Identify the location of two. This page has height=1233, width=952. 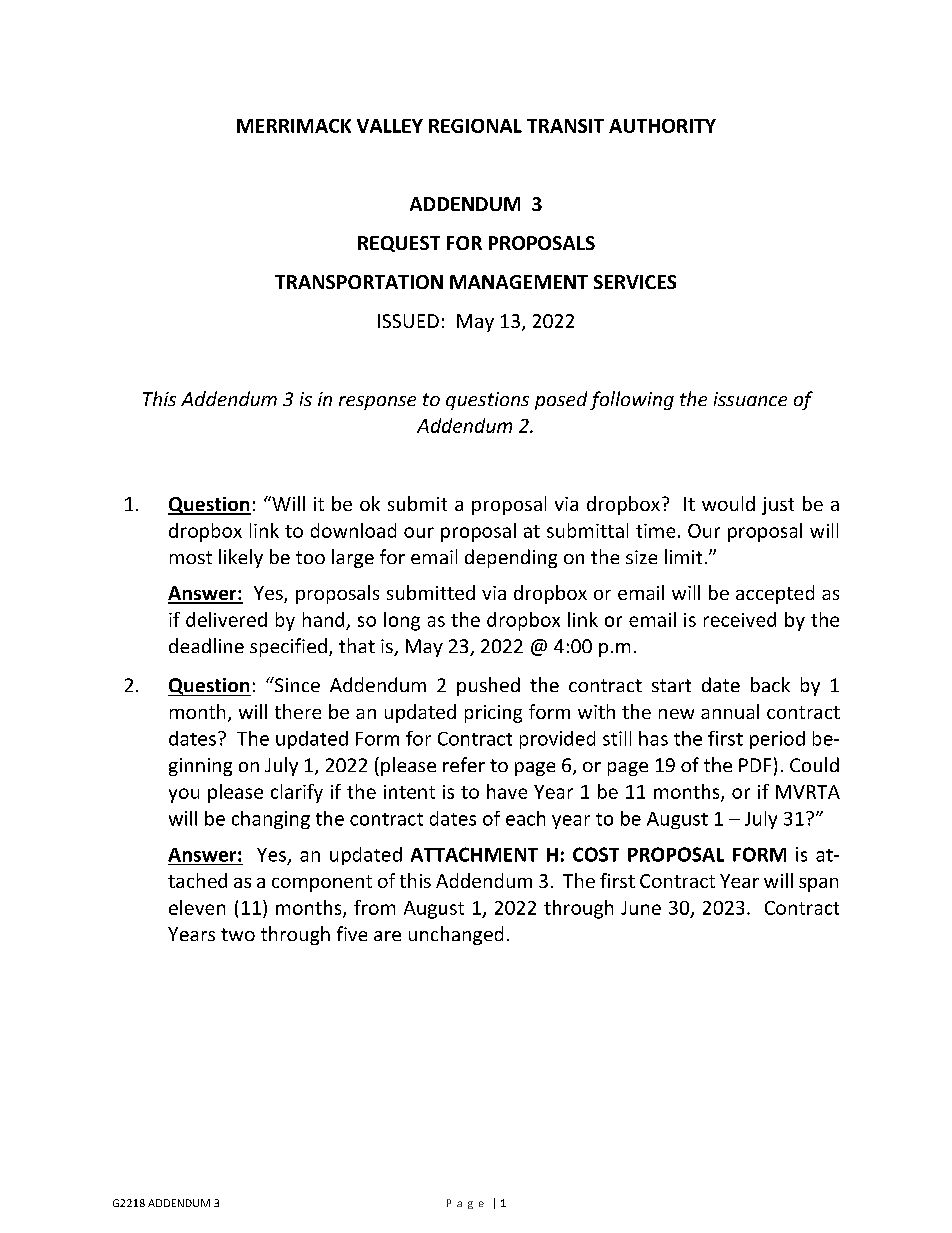
(238, 934).
